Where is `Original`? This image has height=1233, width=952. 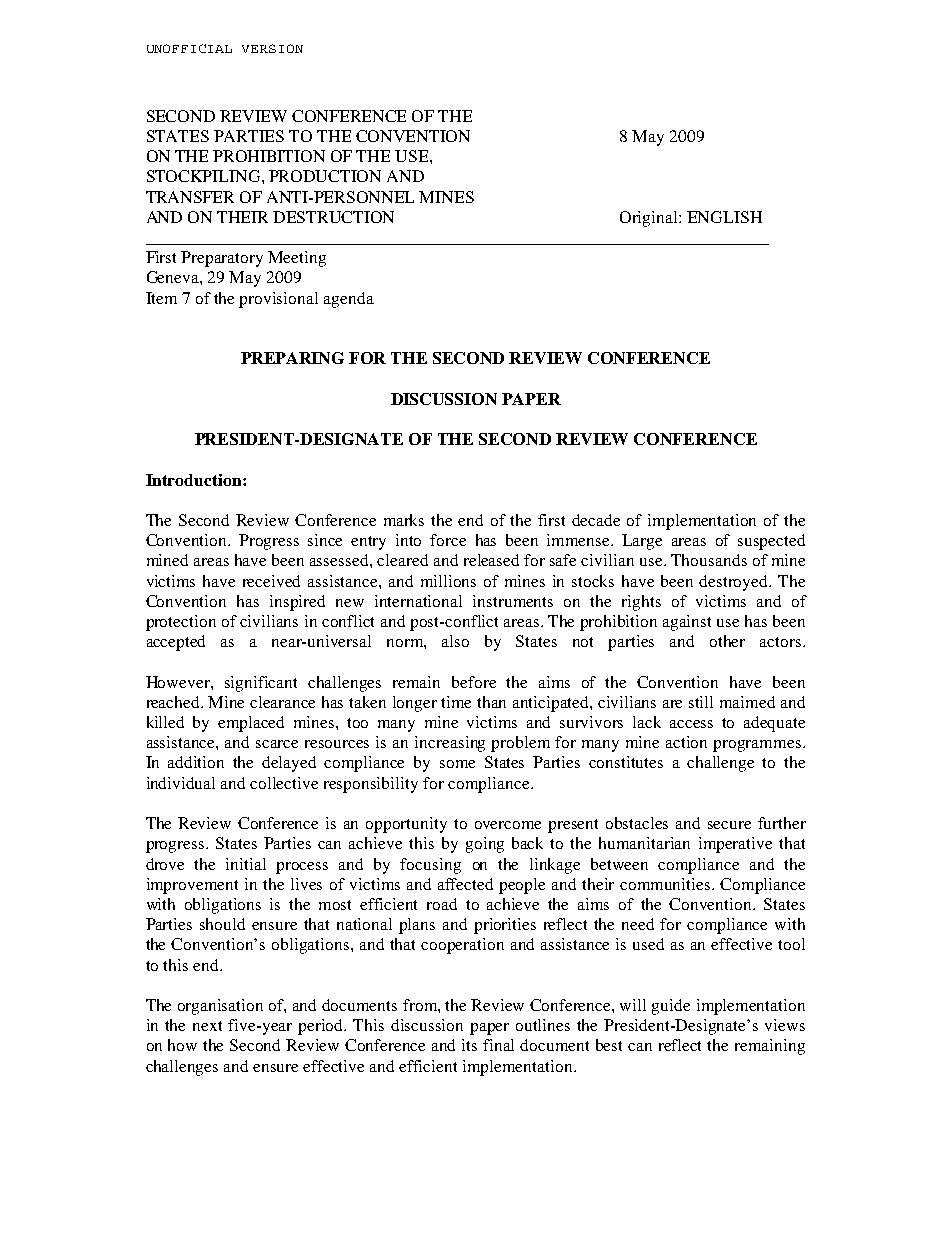
Original is located at coordinates (650, 219).
